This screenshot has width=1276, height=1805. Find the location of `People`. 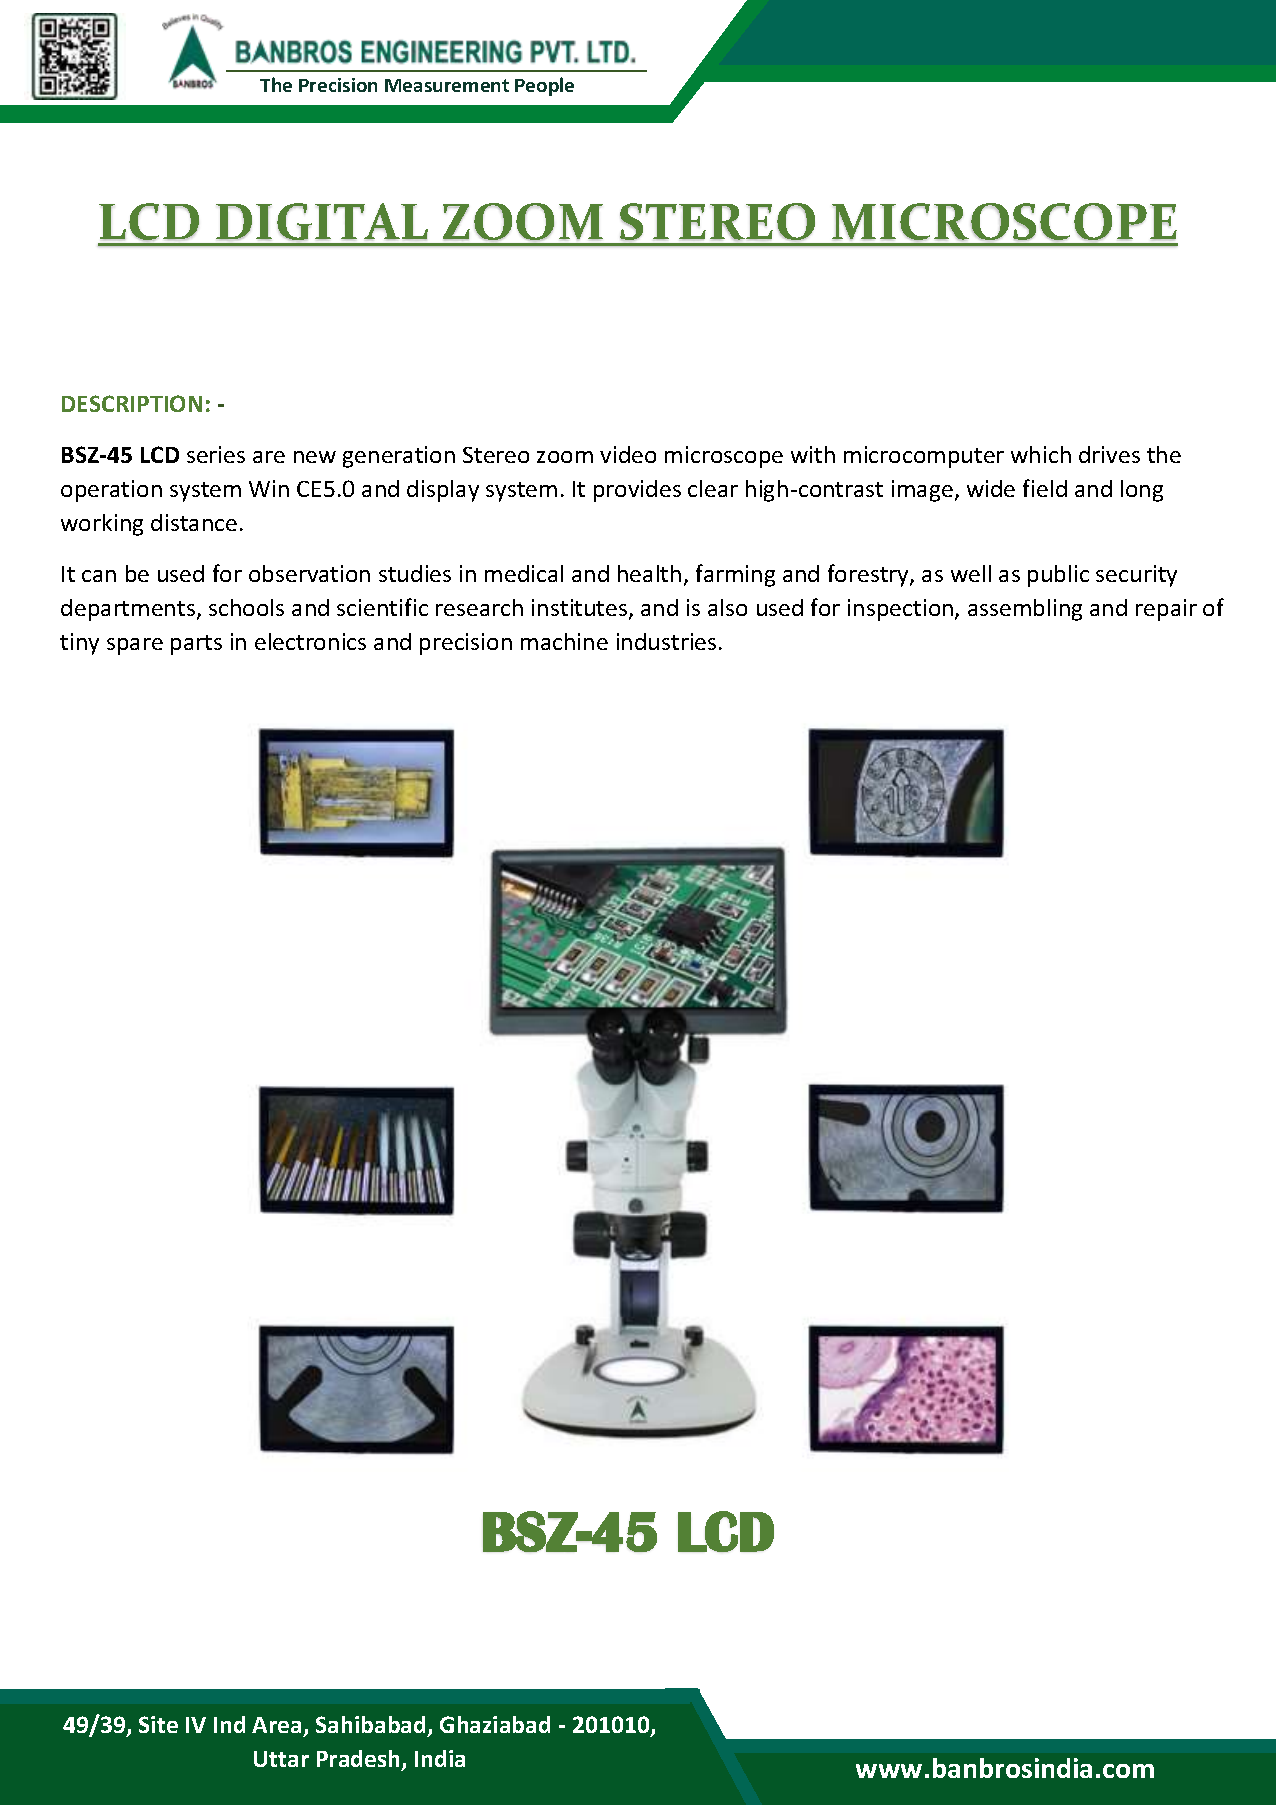

People is located at coordinates (544, 86).
